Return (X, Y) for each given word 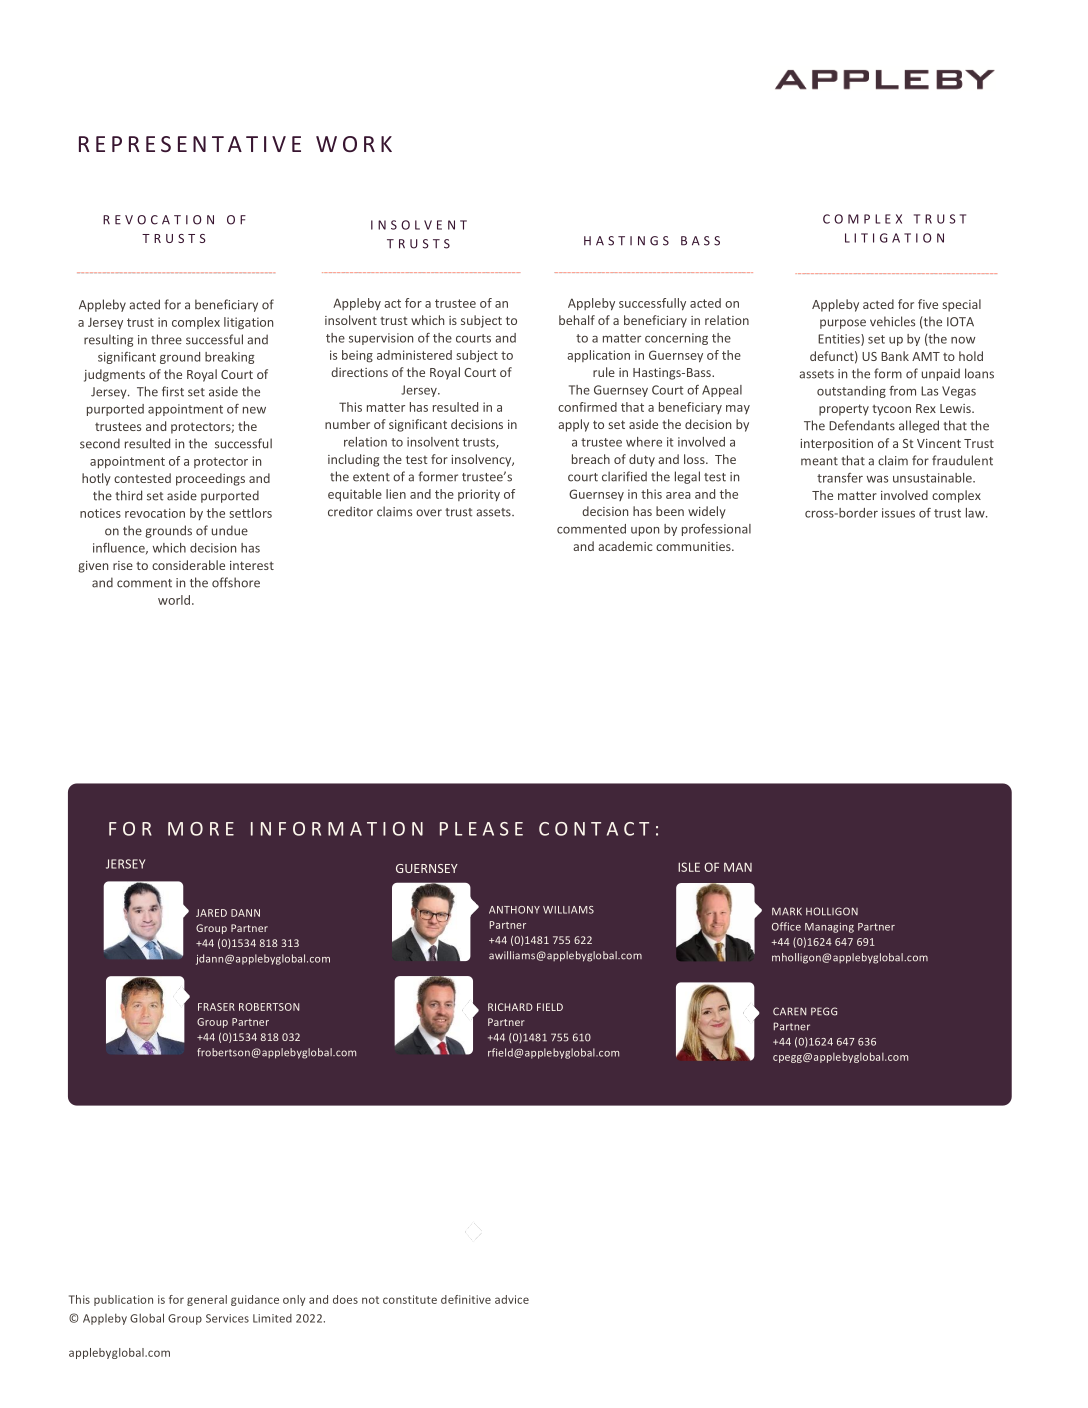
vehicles (892, 321)
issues (898, 513)
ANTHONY (514, 910)
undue (230, 530)
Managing (829, 928)
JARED (211, 913)
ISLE (689, 867)
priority (479, 495)
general (207, 1300)
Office (786, 926)
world (174, 600)
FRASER (216, 1007)
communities (694, 546)
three (166, 339)
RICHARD (510, 1007)
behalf (577, 320)
